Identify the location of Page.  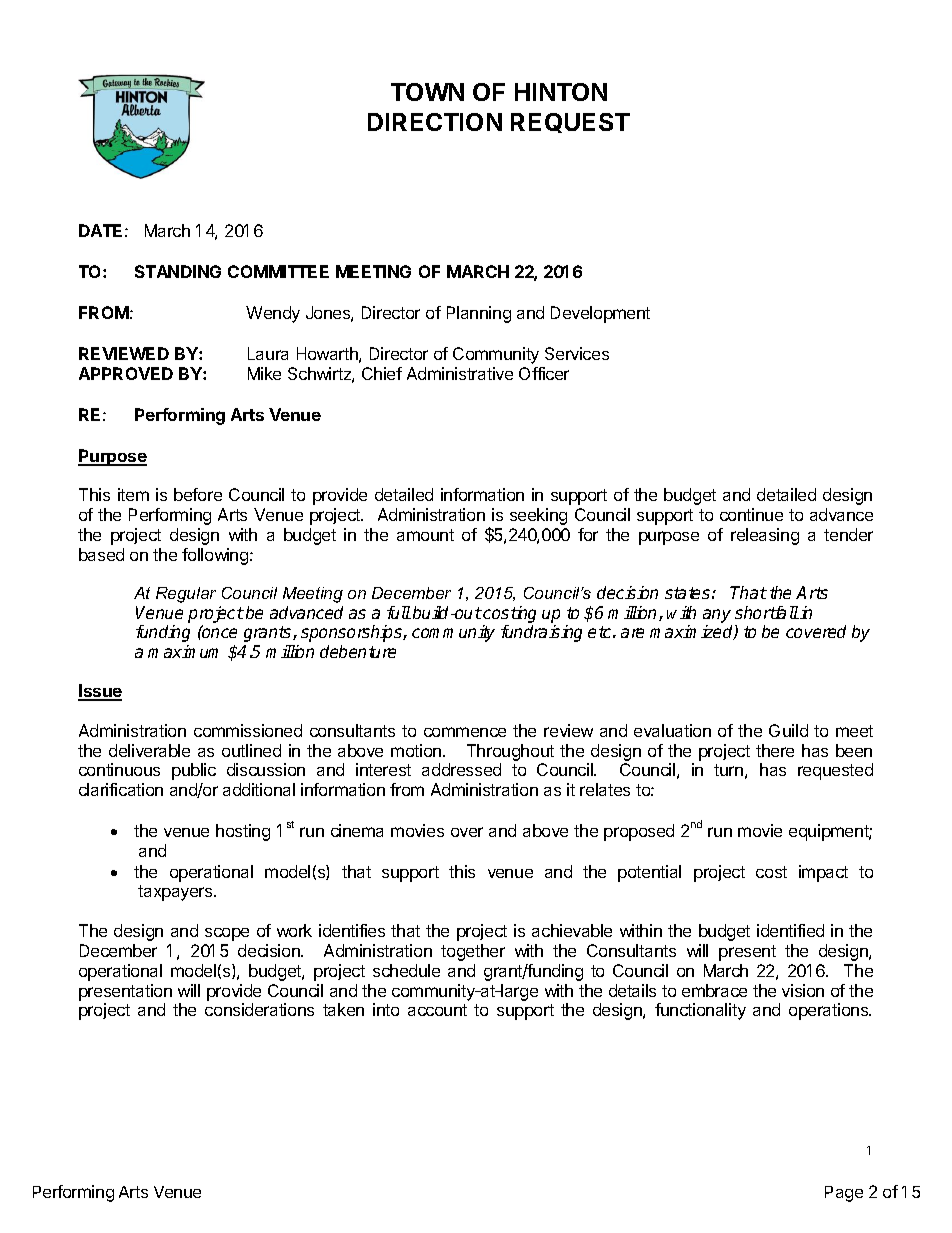
(844, 1194).
